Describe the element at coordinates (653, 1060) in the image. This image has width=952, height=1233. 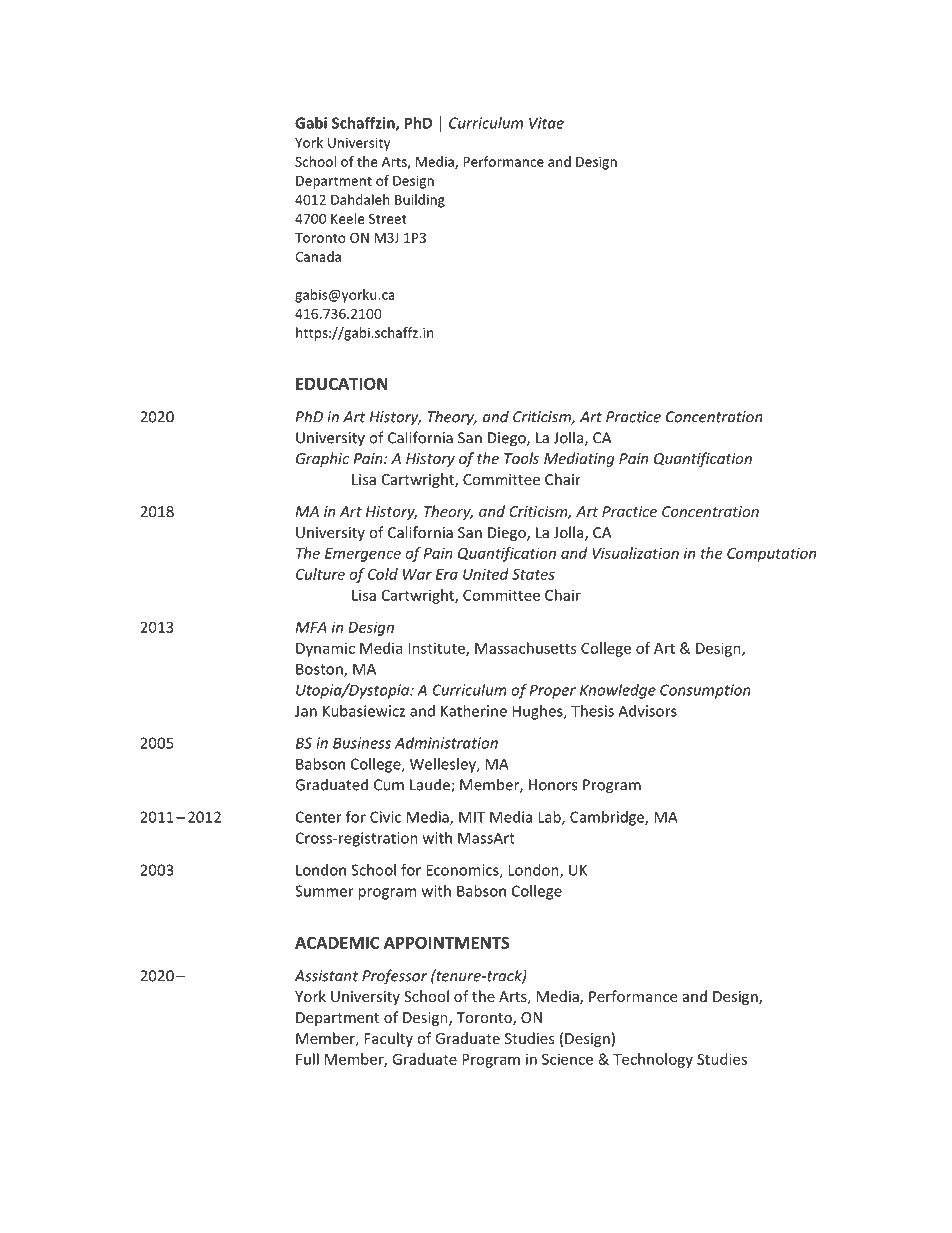
I see `Technology` at that location.
